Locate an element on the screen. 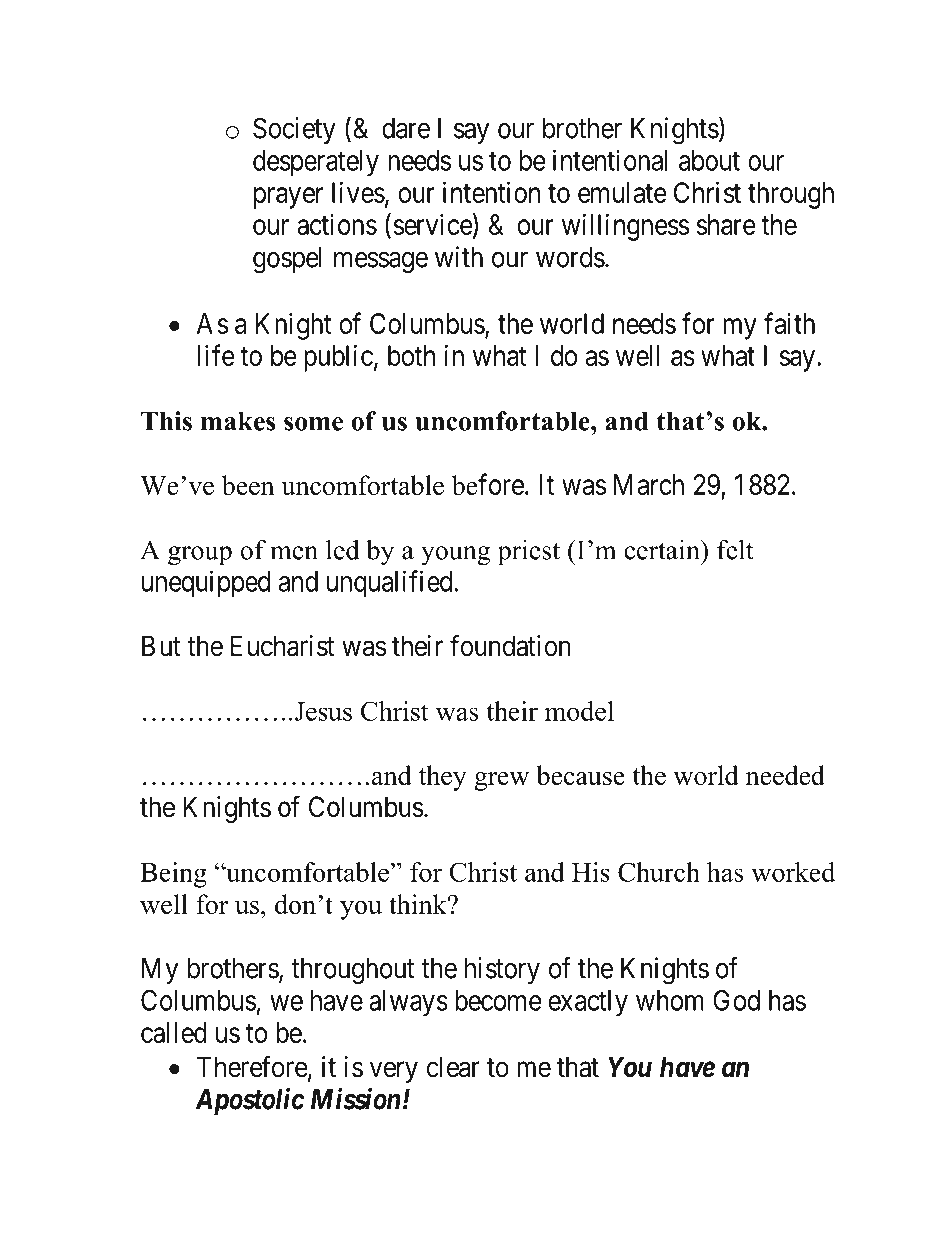  before is located at coordinates (488, 484).
